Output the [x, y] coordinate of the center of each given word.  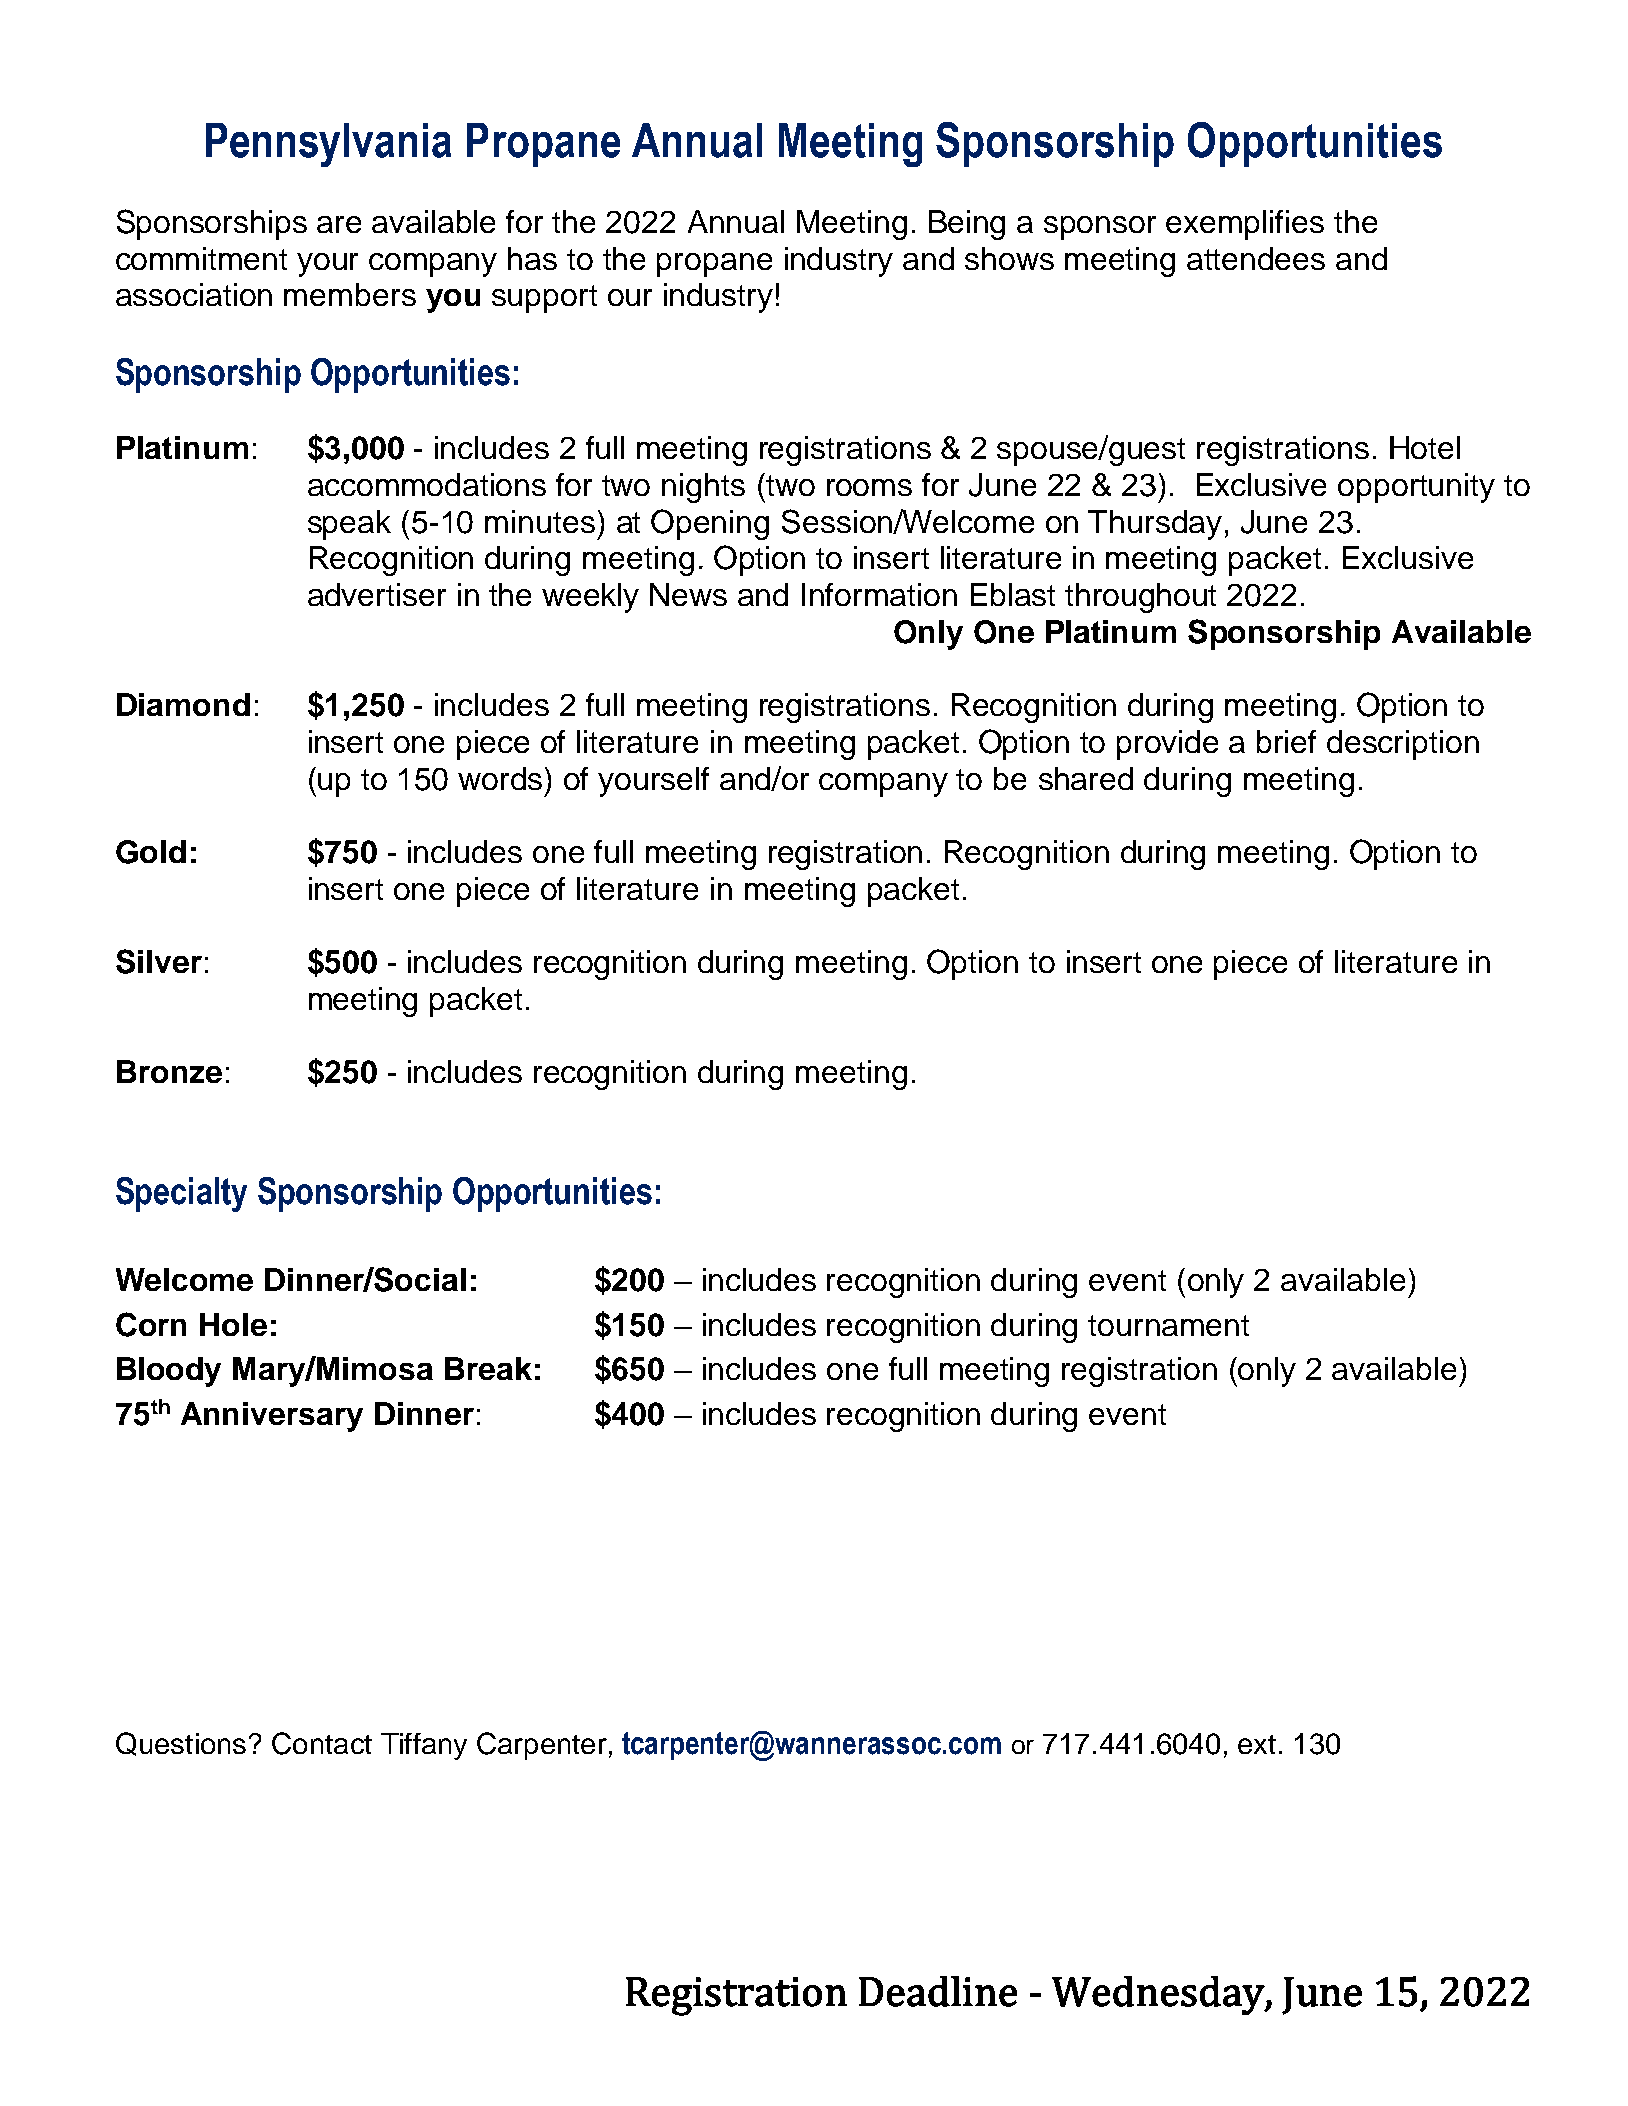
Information [879, 594]
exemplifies [1245, 225]
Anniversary [272, 1417]
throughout [1140, 598]
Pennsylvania [328, 145]
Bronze [169, 1071]
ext [1257, 1744]
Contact [322, 1743]
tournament [1168, 1325]
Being [967, 225]
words [502, 778]
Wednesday [1159, 1995]
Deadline [938, 1991]
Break [488, 1368]
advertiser [377, 594]
